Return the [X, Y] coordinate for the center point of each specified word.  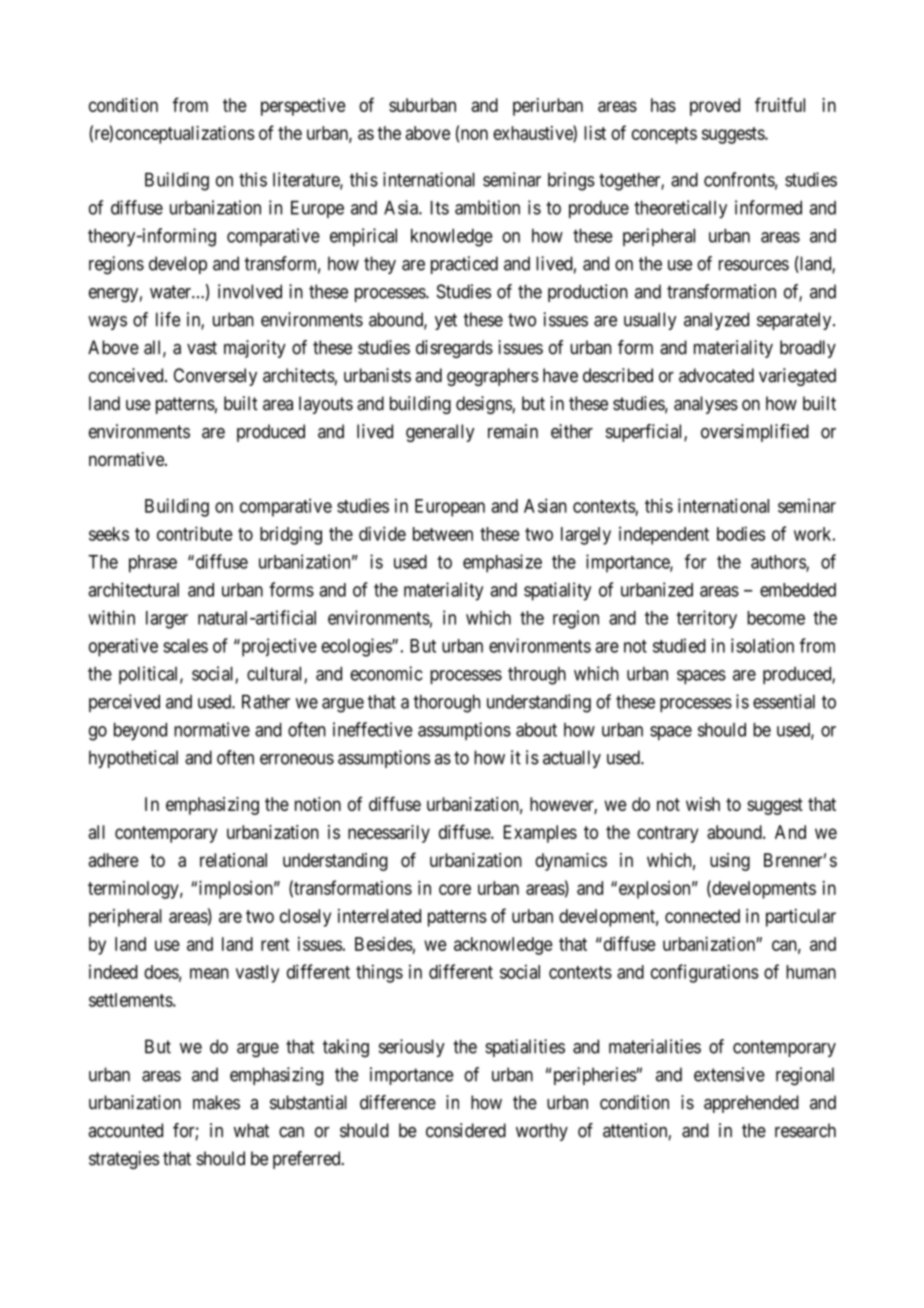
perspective [303, 107]
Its [440, 208]
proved [715, 107]
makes [216, 1102]
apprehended [751, 1104]
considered [466, 1130]
